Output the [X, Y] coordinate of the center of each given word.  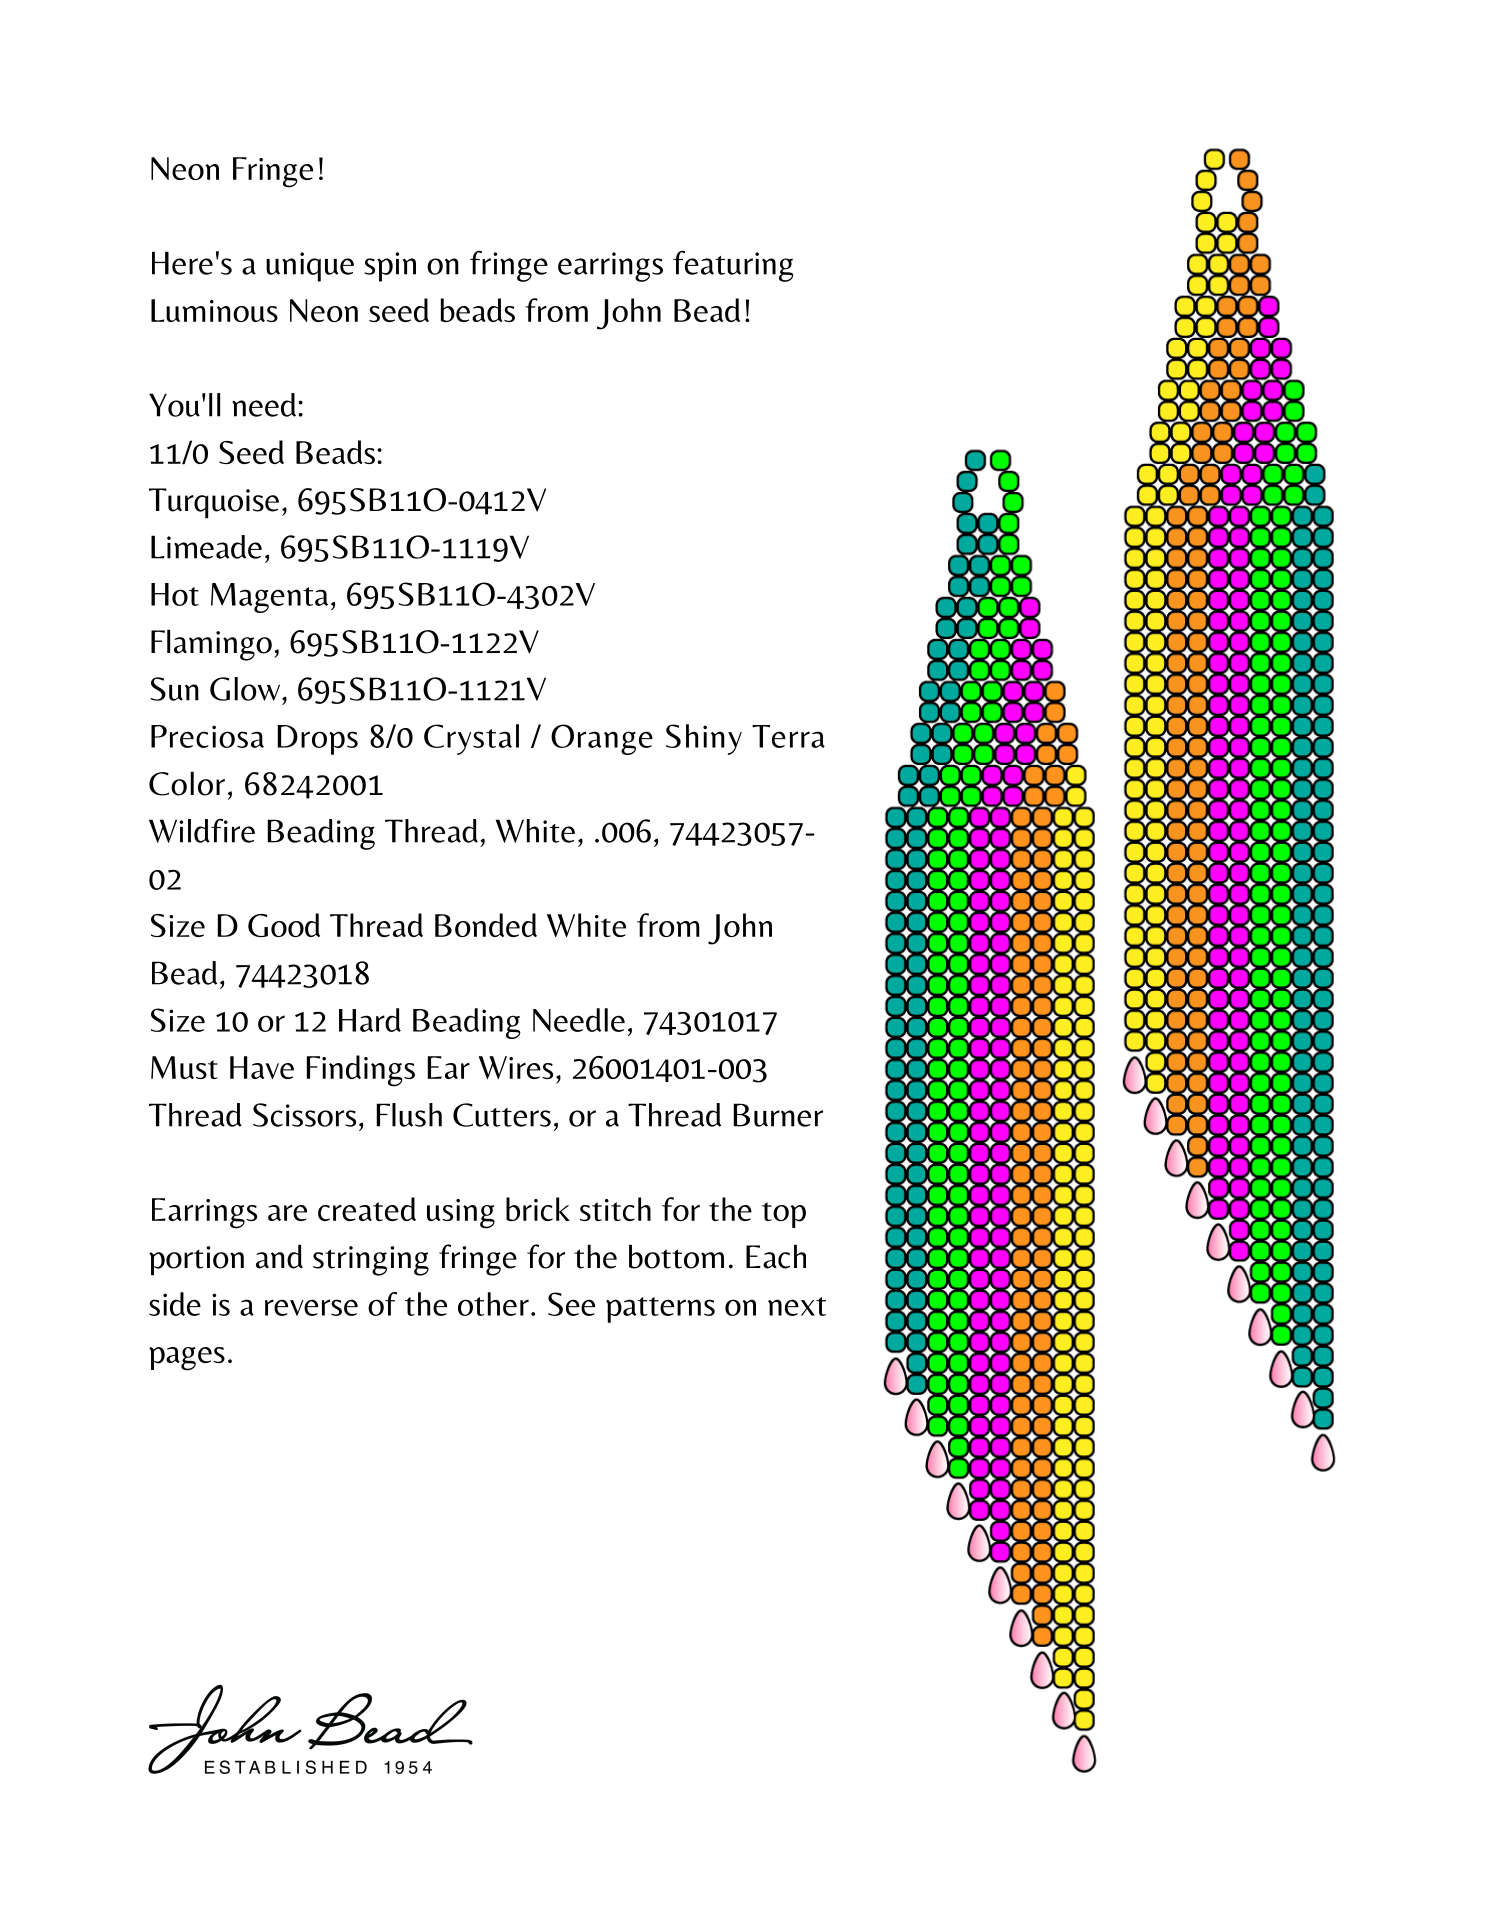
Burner [778, 1115]
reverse [311, 1307]
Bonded [486, 925]
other [493, 1304]
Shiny [704, 739]
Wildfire [202, 830]
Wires [515, 1067]
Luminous [214, 310]
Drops [318, 740]
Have [262, 1067]
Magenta [269, 598]
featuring [733, 266]
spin [390, 267]
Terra [788, 736]
